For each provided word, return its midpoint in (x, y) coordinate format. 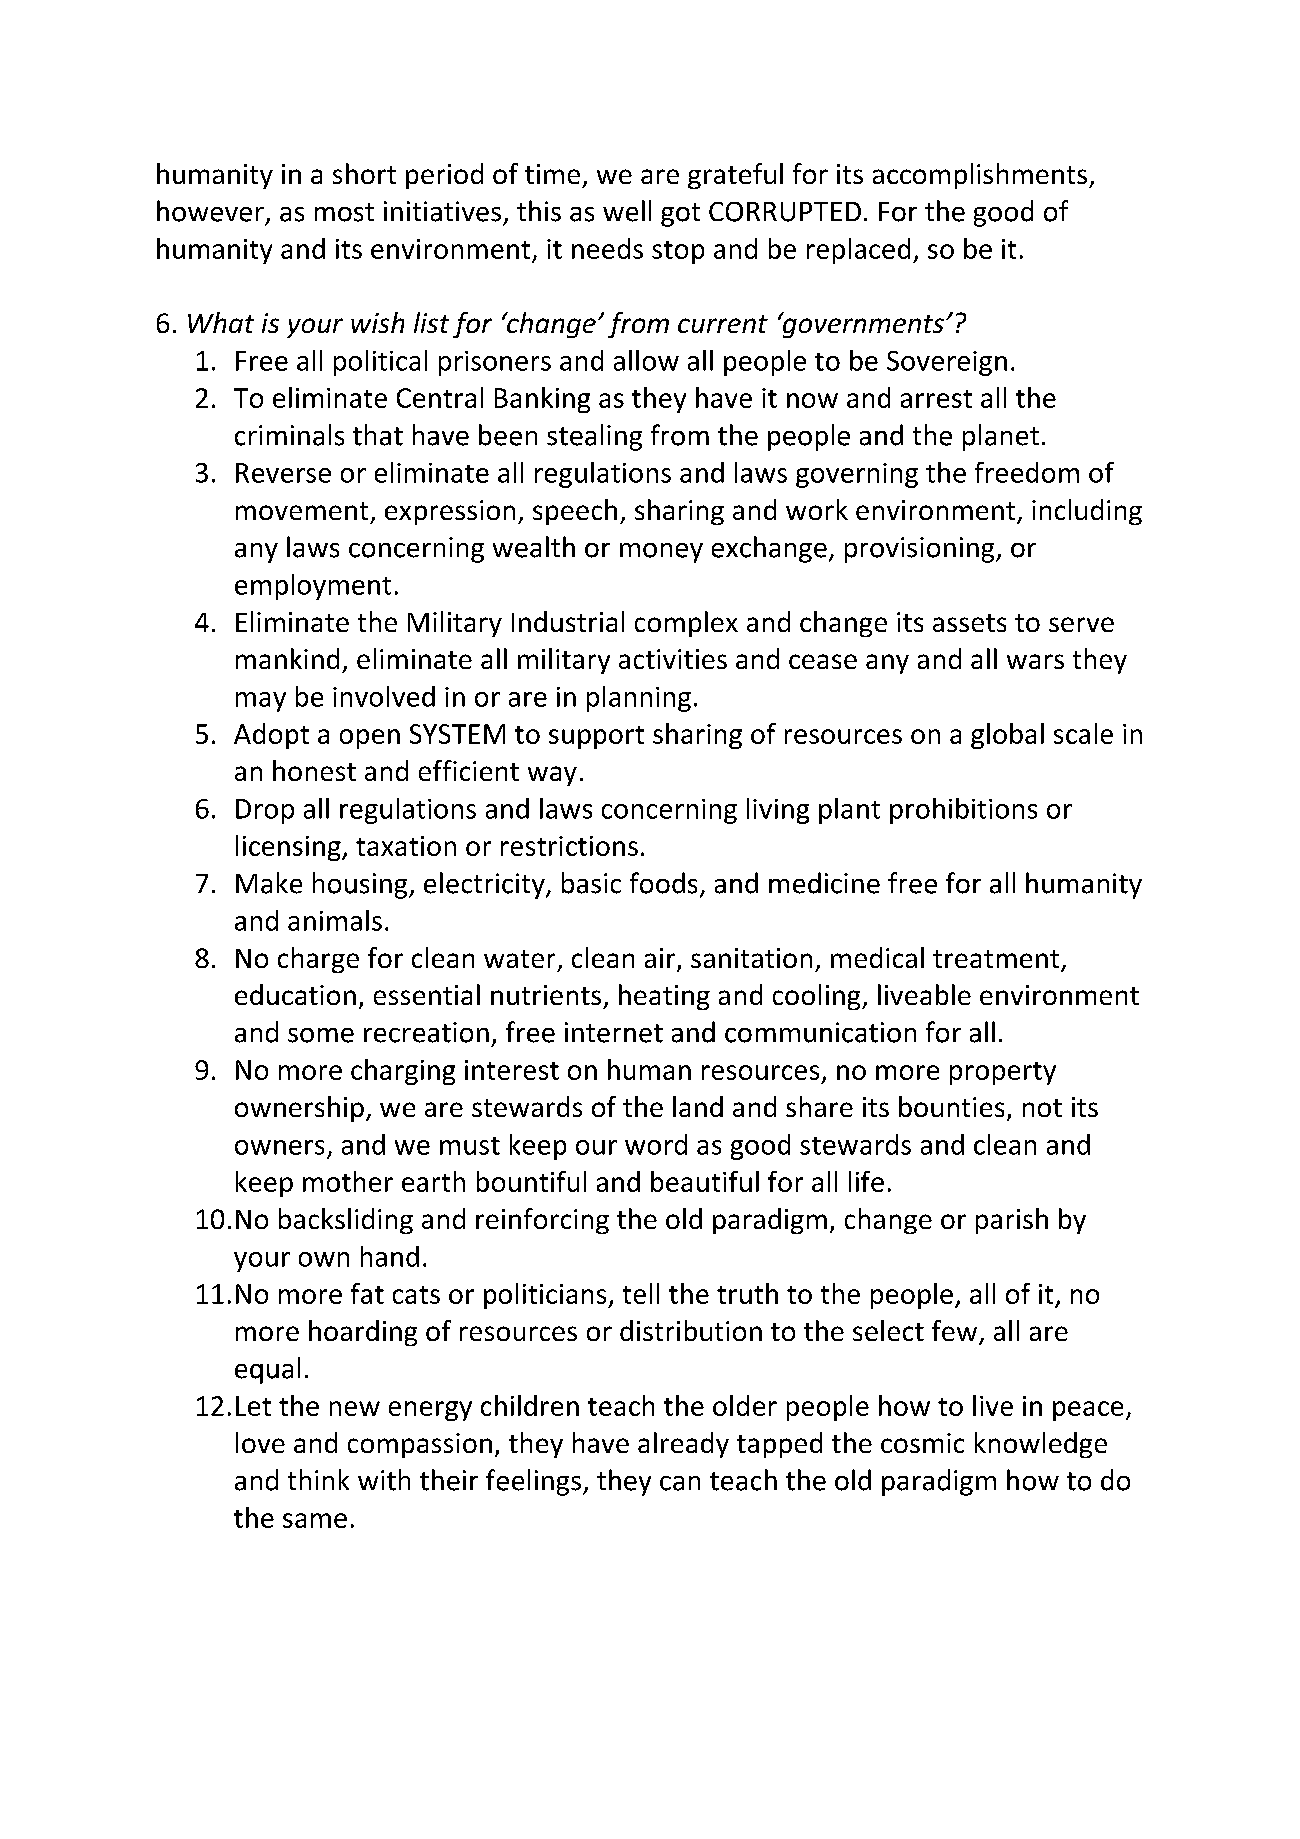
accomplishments (980, 176)
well (627, 211)
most (344, 212)
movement (302, 511)
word (656, 1144)
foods (663, 883)
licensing (289, 848)
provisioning (921, 550)
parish (1012, 1221)
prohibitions (963, 811)
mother (348, 1181)
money (661, 553)
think (318, 1479)
